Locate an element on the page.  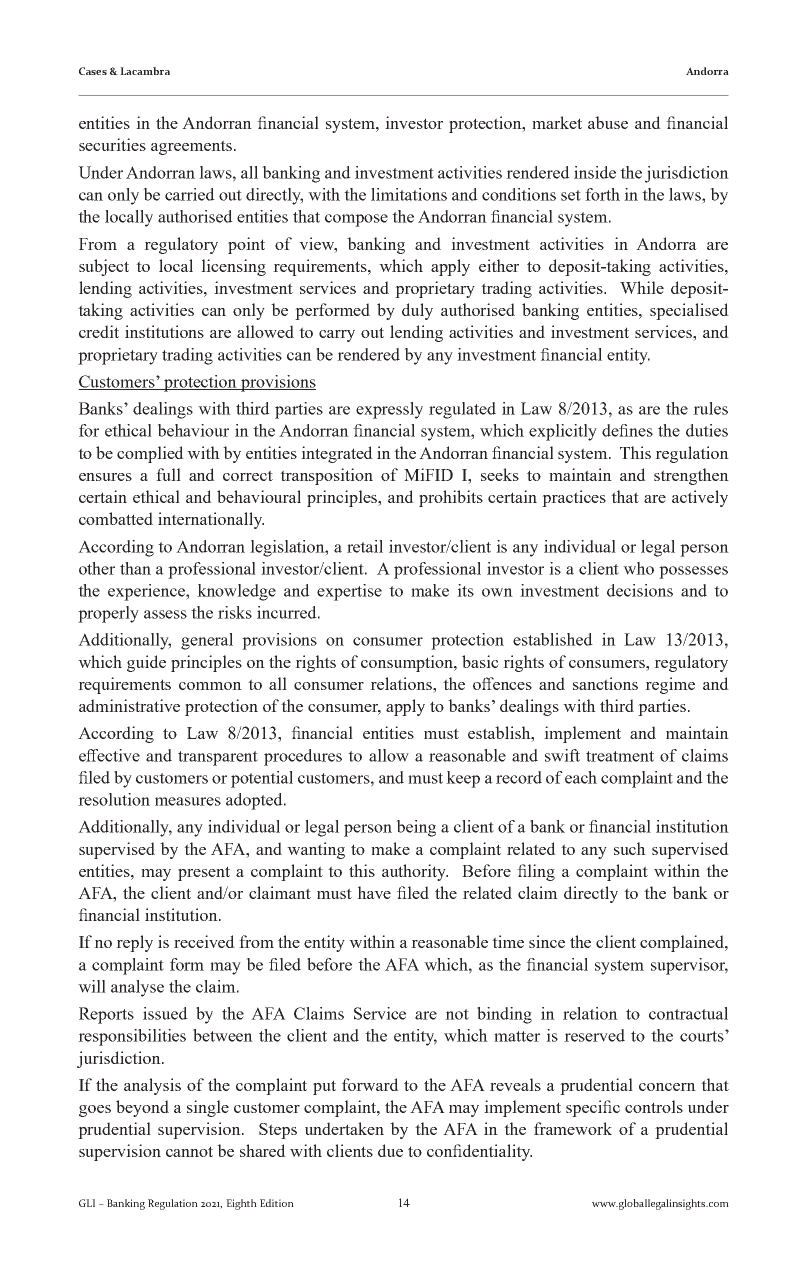
decisions is located at coordinates (640, 590).
